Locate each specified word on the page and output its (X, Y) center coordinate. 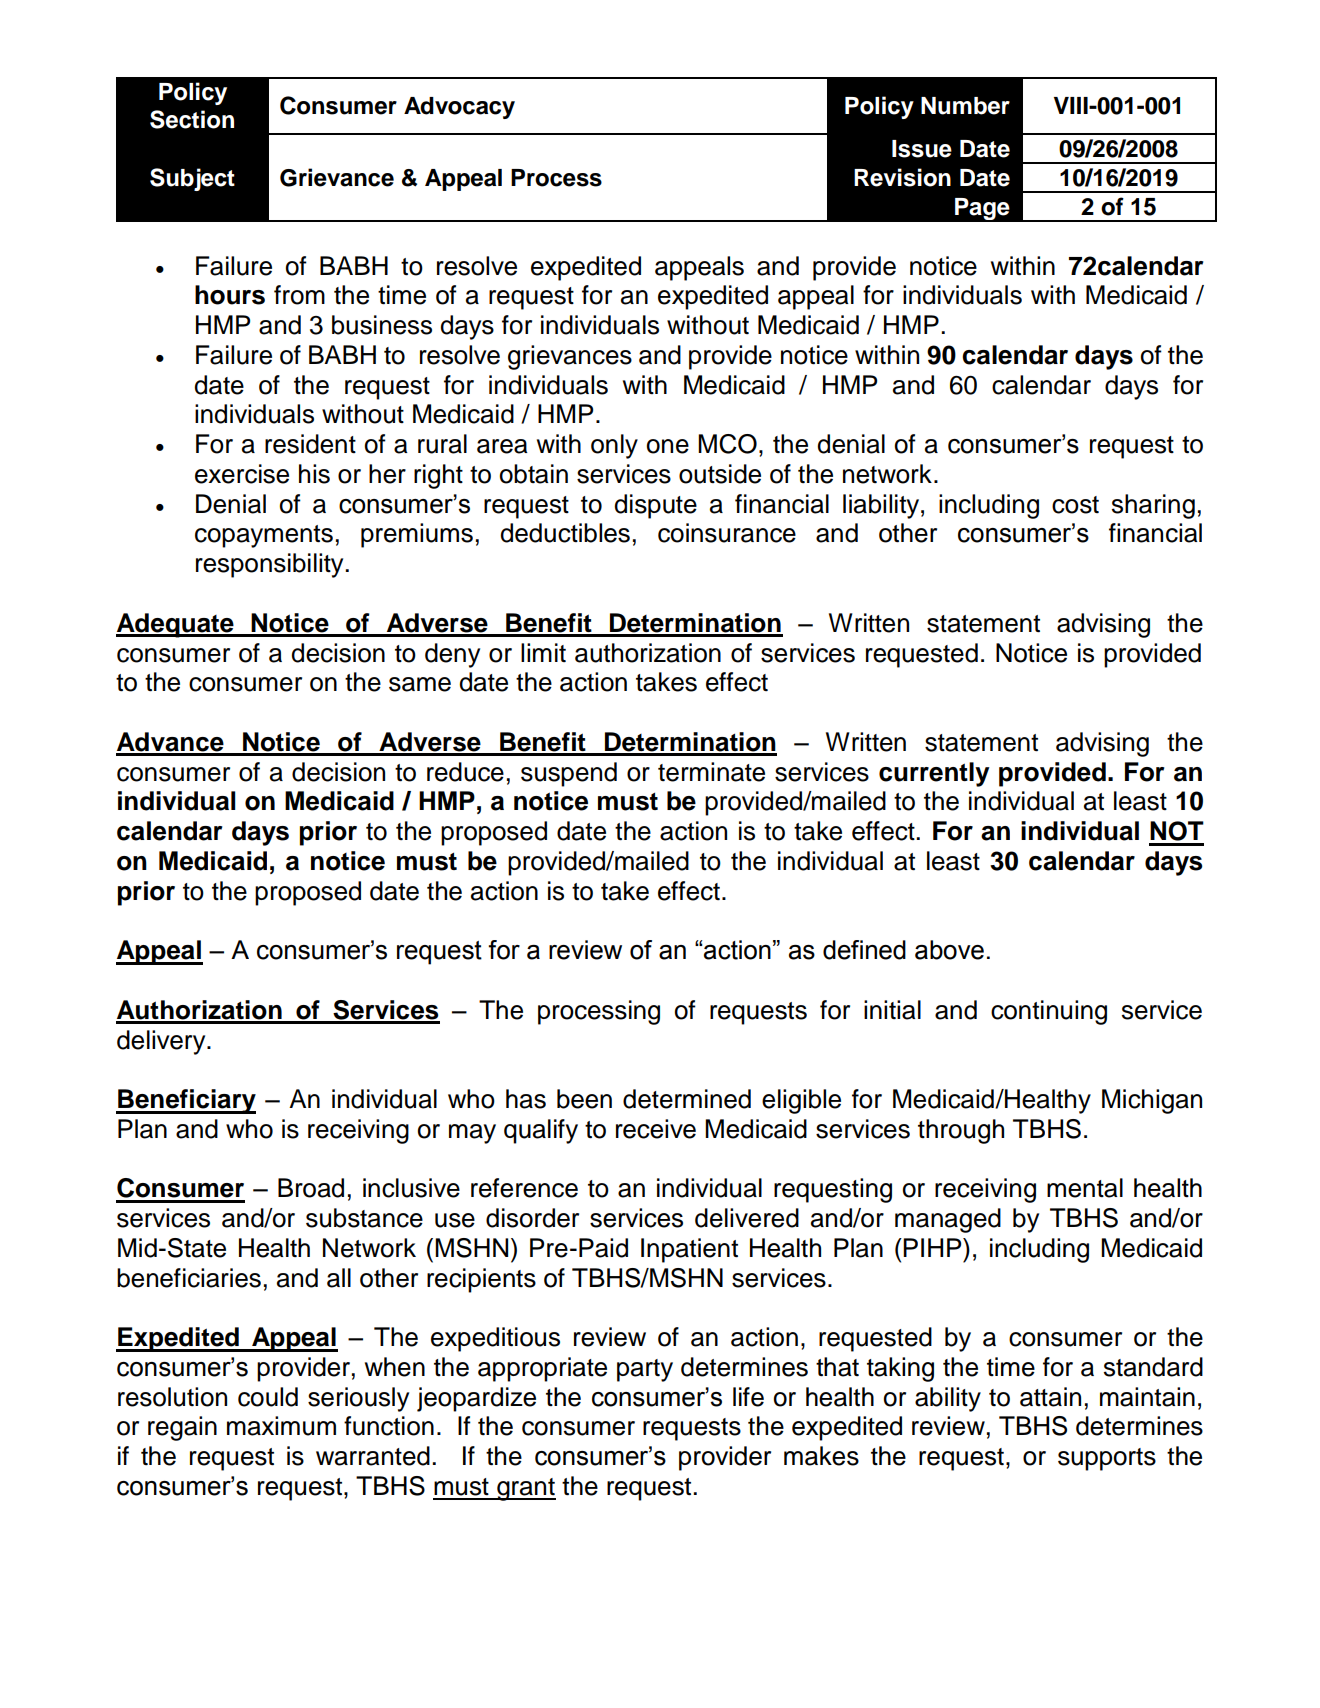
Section (192, 119)
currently (934, 774)
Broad (311, 1188)
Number (965, 106)
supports (1107, 1459)
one (668, 446)
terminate (711, 772)
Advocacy (459, 108)
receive (656, 1129)
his (314, 474)
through (961, 1131)
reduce (465, 772)
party (645, 1370)
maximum (281, 1426)
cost (1075, 505)
